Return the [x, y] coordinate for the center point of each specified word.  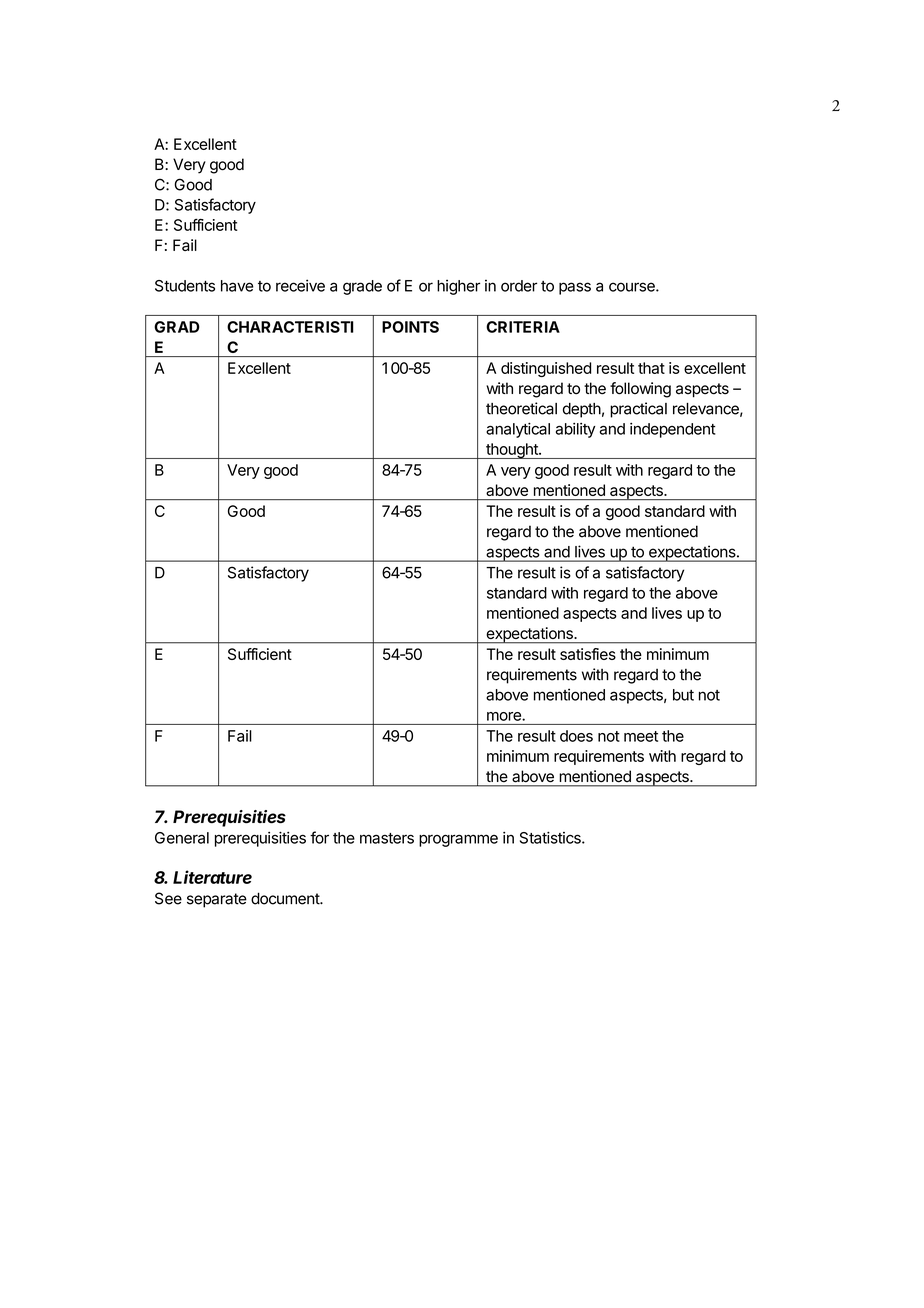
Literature [212, 877]
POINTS [410, 327]
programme [458, 840]
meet [641, 736]
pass [575, 288]
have [237, 286]
